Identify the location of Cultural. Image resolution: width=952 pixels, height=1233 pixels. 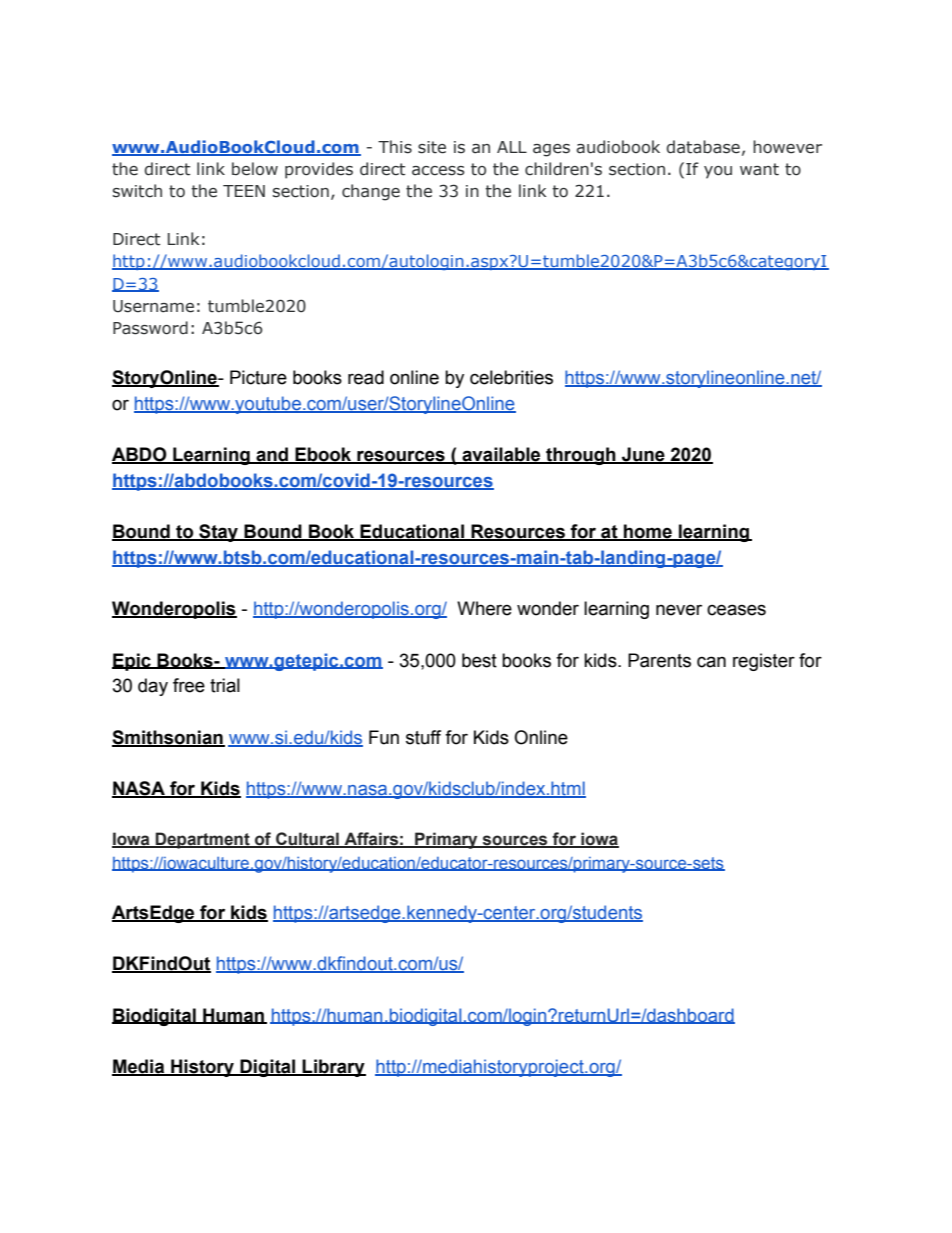
(307, 840).
